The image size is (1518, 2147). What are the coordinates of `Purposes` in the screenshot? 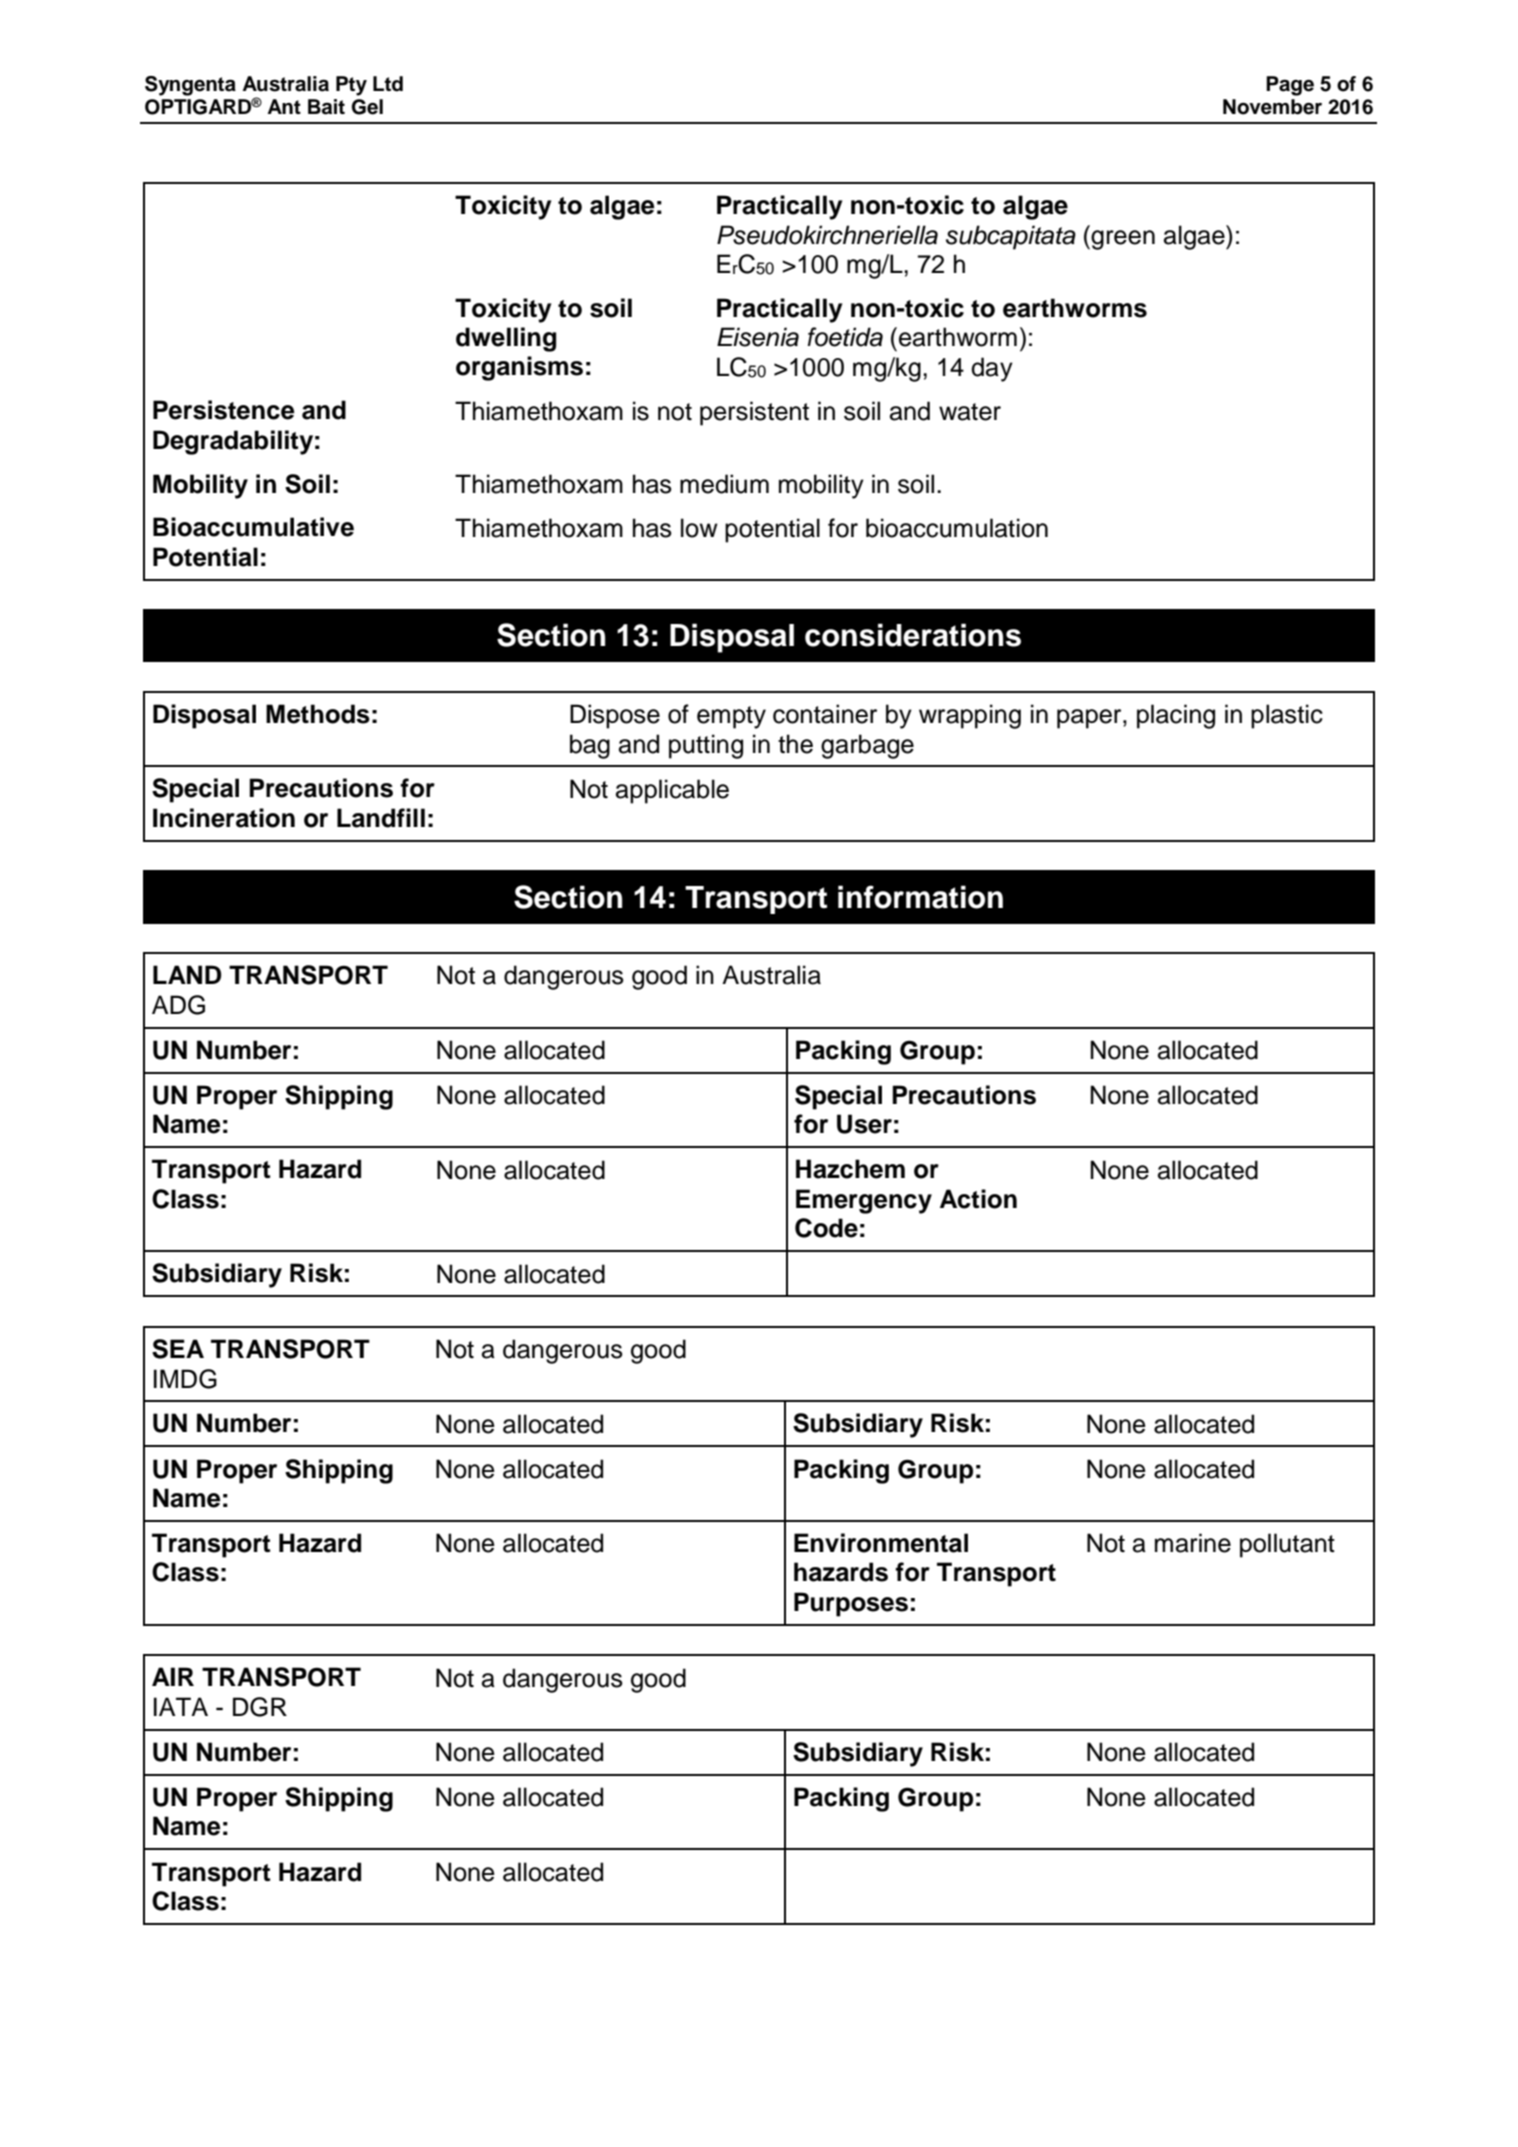 It's located at (851, 1604).
